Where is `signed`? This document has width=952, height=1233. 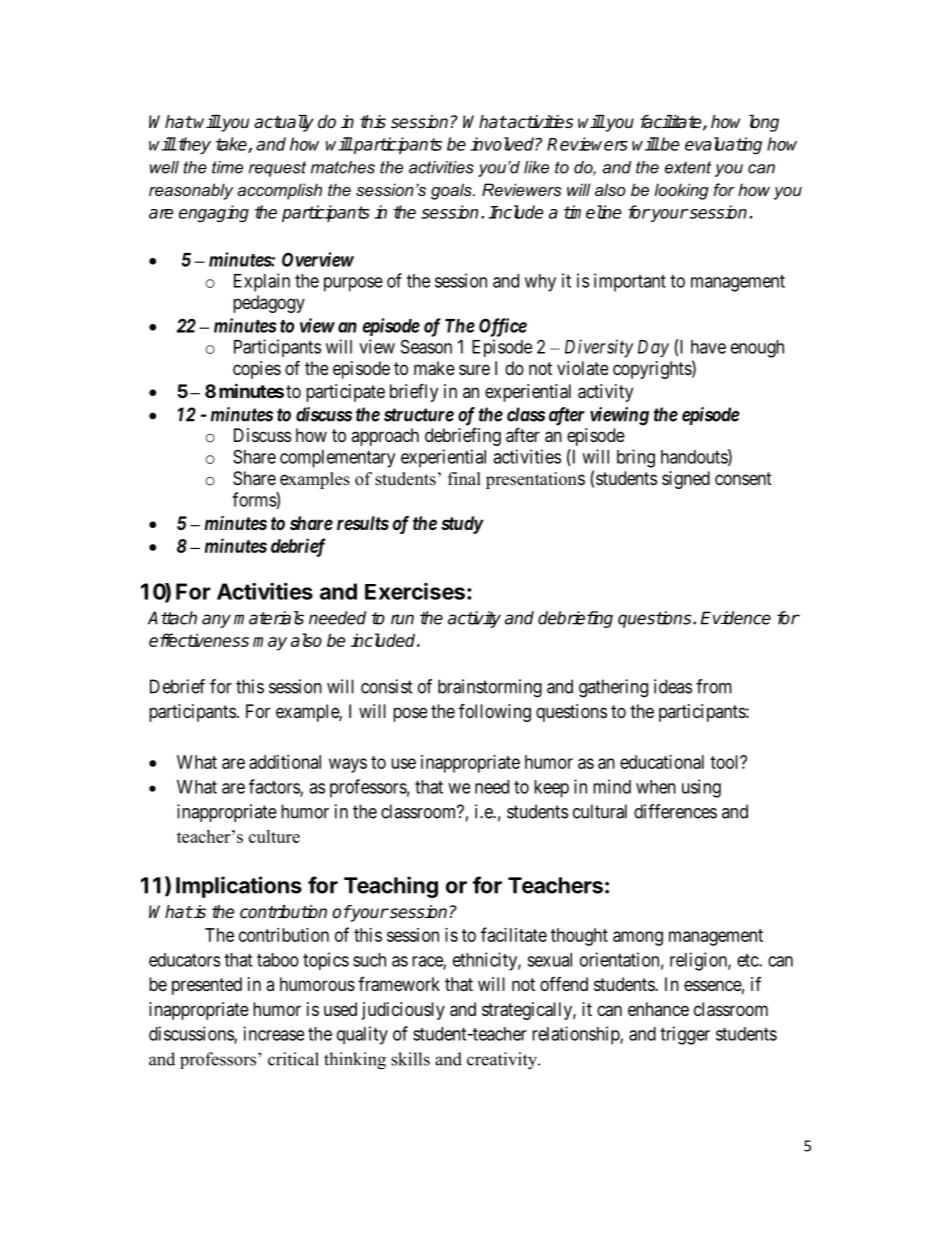
signed is located at coordinates (686, 480).
